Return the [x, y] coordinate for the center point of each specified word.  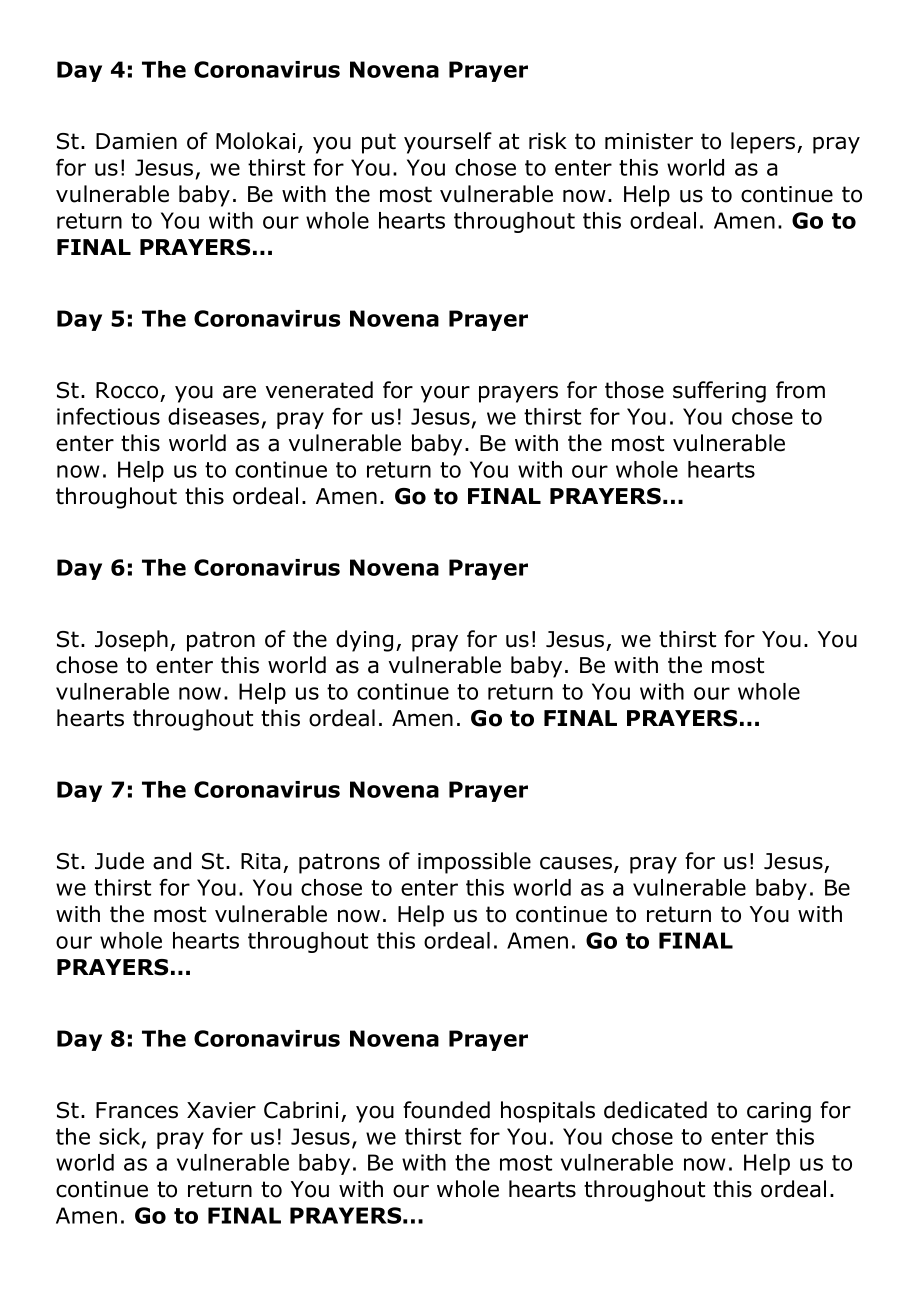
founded [446, 1110]
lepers [764, 143]
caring [779, 1112]
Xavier [221, 1110]
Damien [136, 141]
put [379, 143]
